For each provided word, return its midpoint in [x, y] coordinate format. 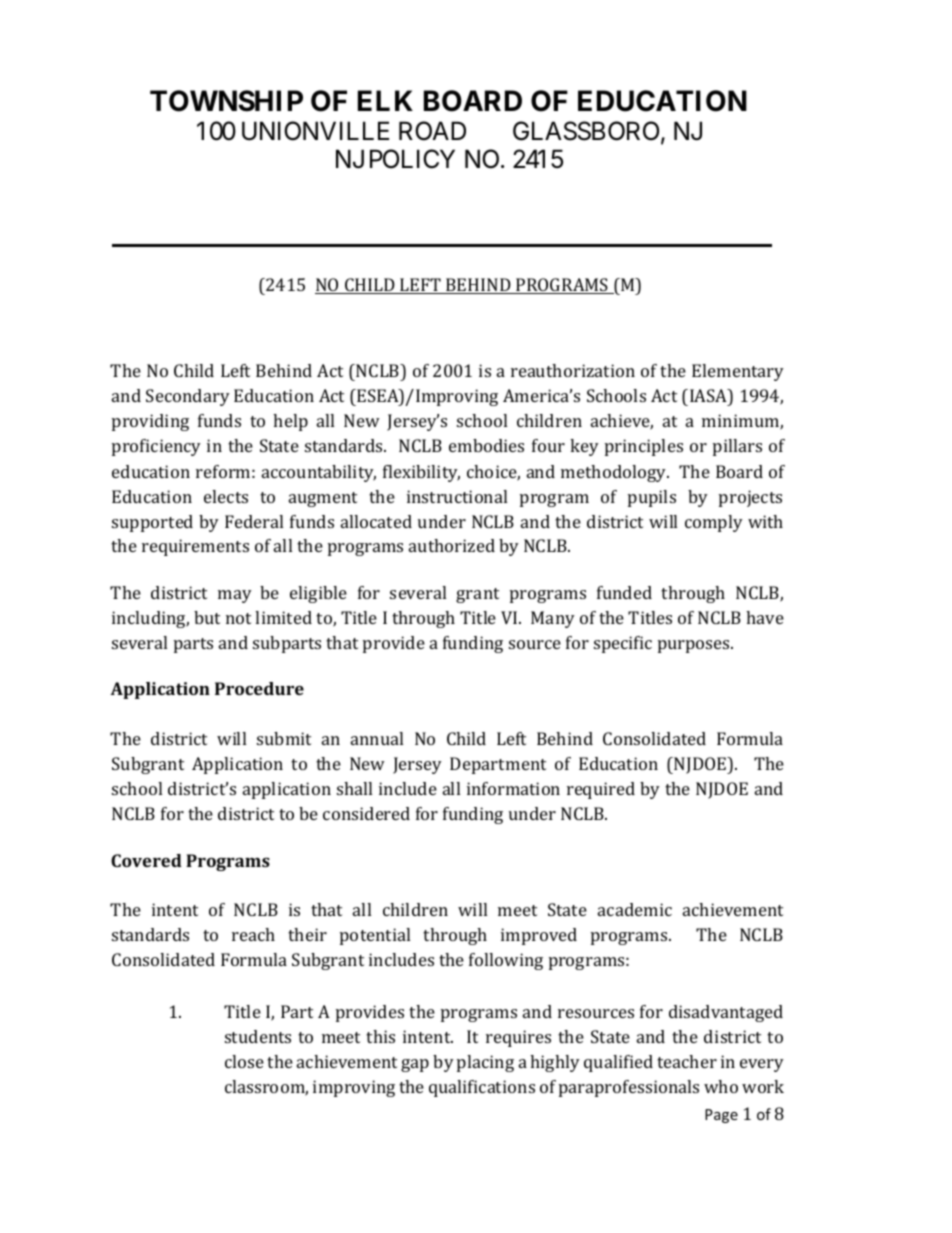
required [601, 790]
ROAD [432, 131]
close [244, 1061]
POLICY [412, 159]
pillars [737, 447]
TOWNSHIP [226, 101]
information [513, 788]
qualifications [482, 1088]
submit [284, 738]
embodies [486, 445]
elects [226, 496]
